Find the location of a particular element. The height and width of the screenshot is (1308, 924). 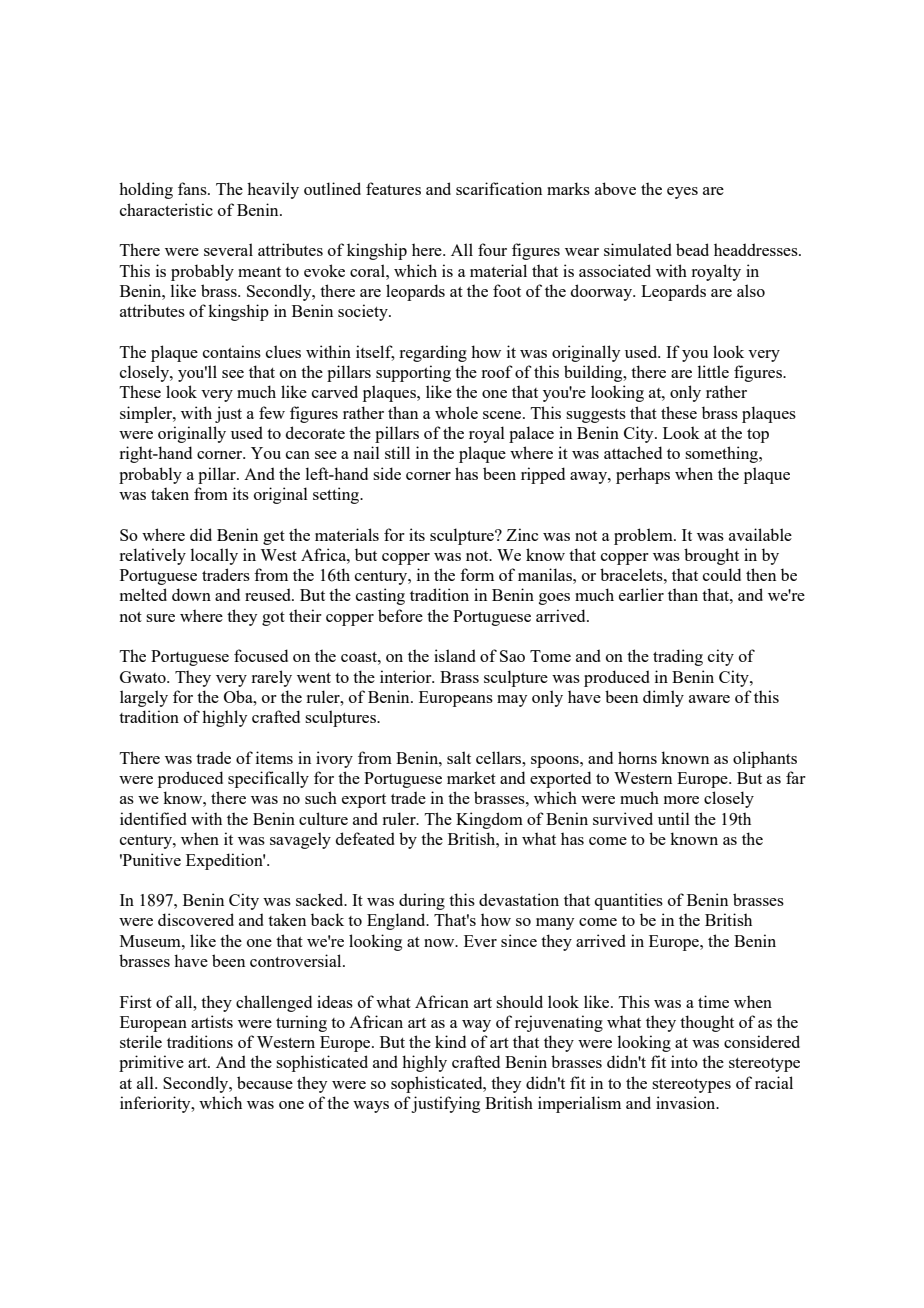

eyes is located at coordinates (682, 193).
